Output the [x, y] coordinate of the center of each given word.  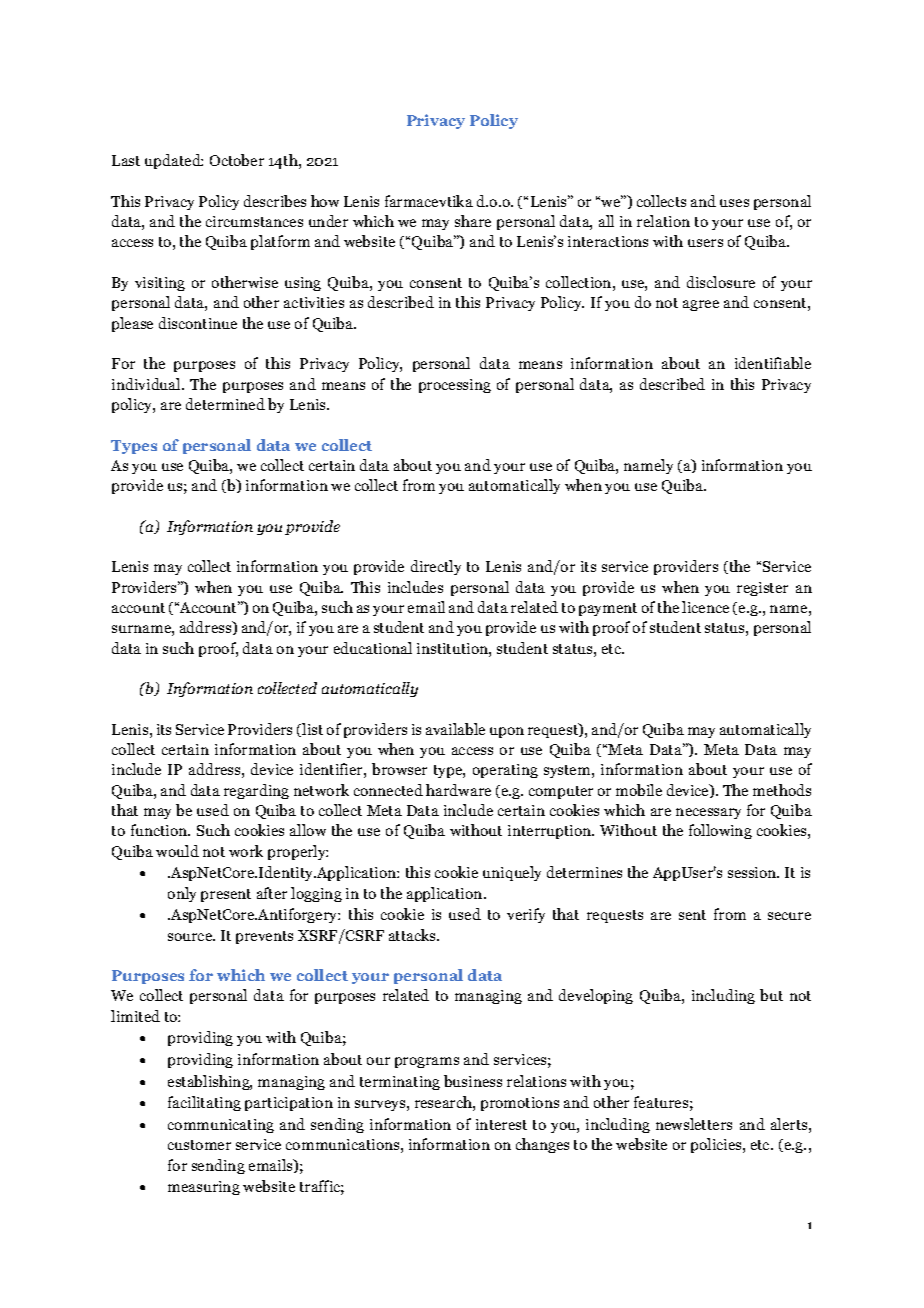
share [473, 221]
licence [705, 607]
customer [199, 1145]
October [237, 160]
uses [734, 203]
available [455, 729]
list [311, 730]
